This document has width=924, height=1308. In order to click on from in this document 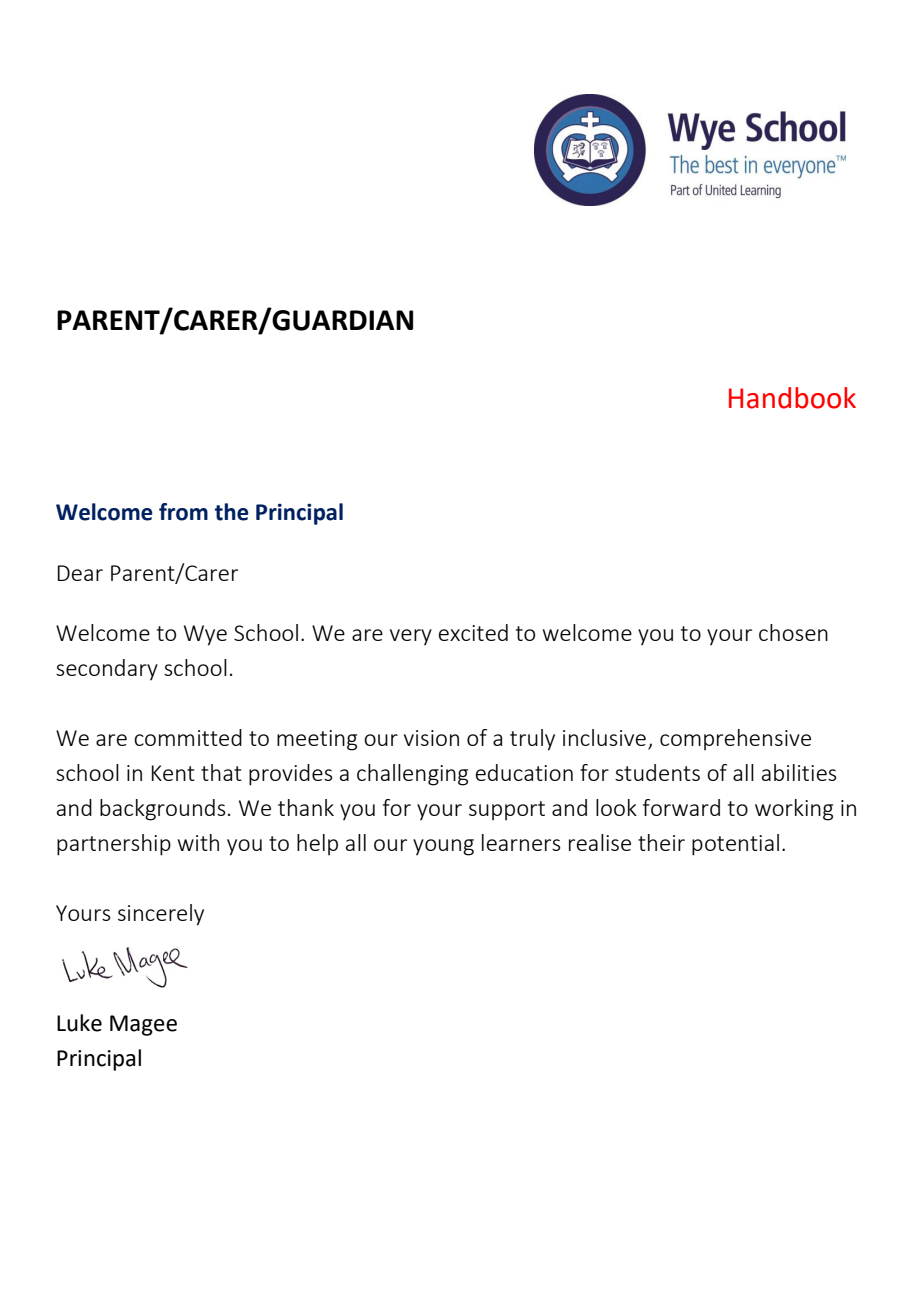, I will do `click(183, 512)`.
